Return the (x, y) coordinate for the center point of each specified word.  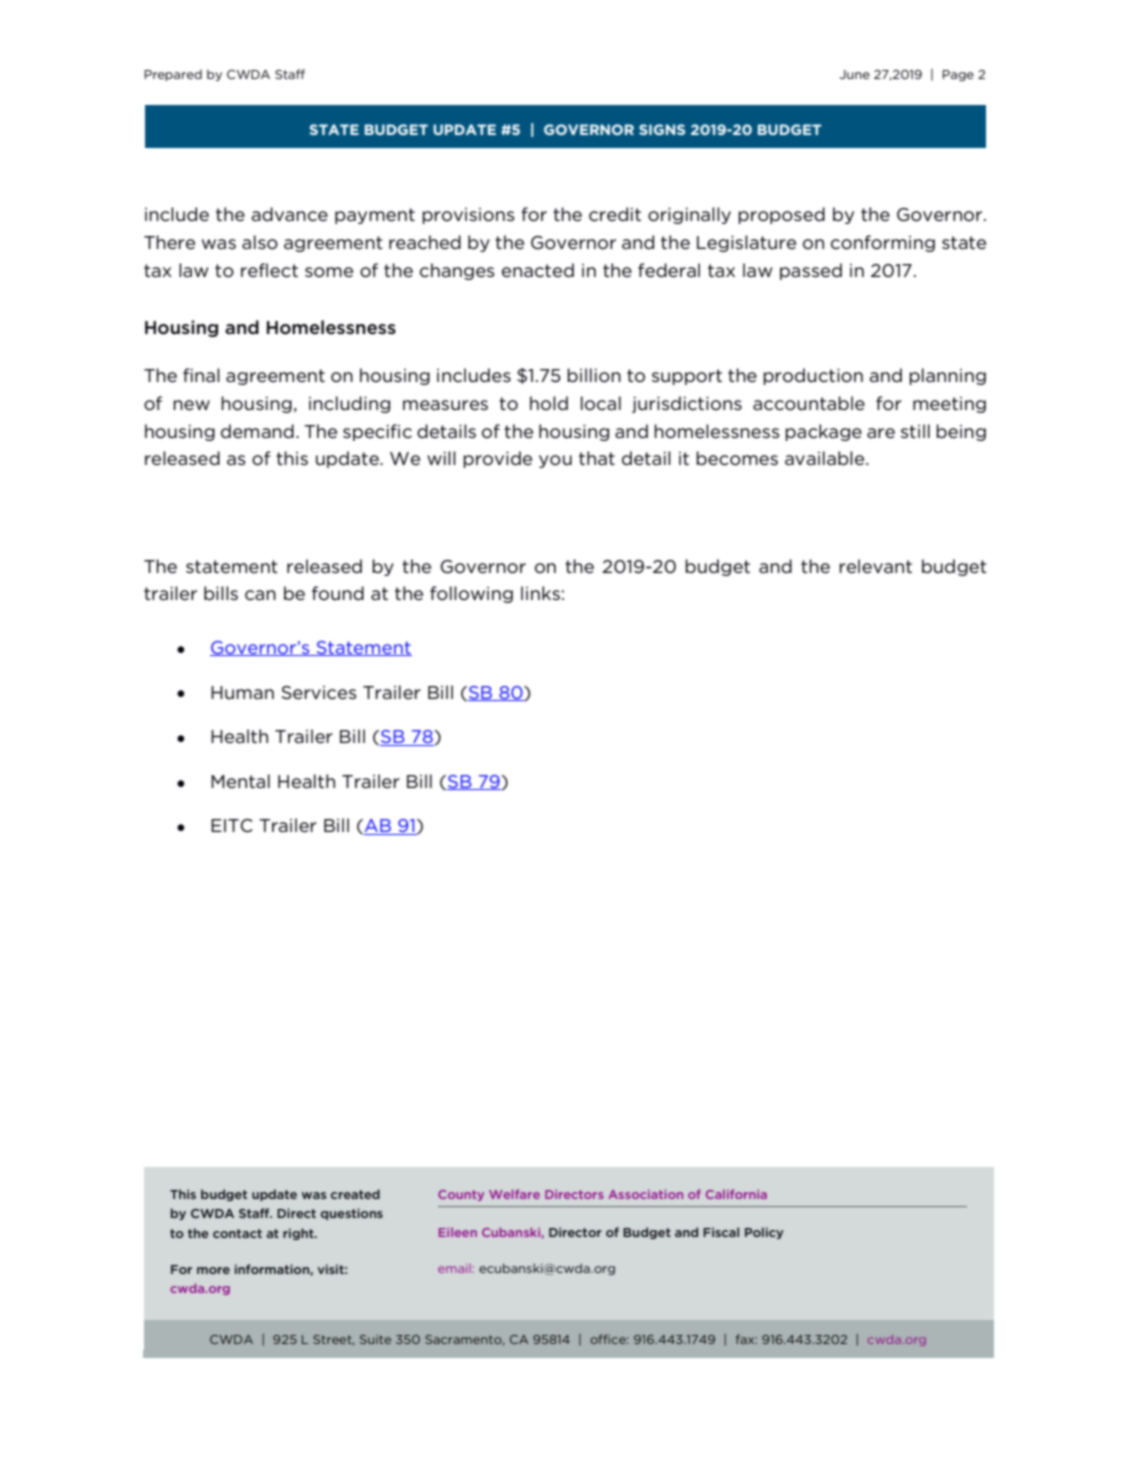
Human (242, 692)
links (540, 593)
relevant (875, 566)
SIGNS (662, 129)
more (213, 1270)
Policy (764, 1233)
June (855, 74)
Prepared (173, 75)
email (454, 1268)
